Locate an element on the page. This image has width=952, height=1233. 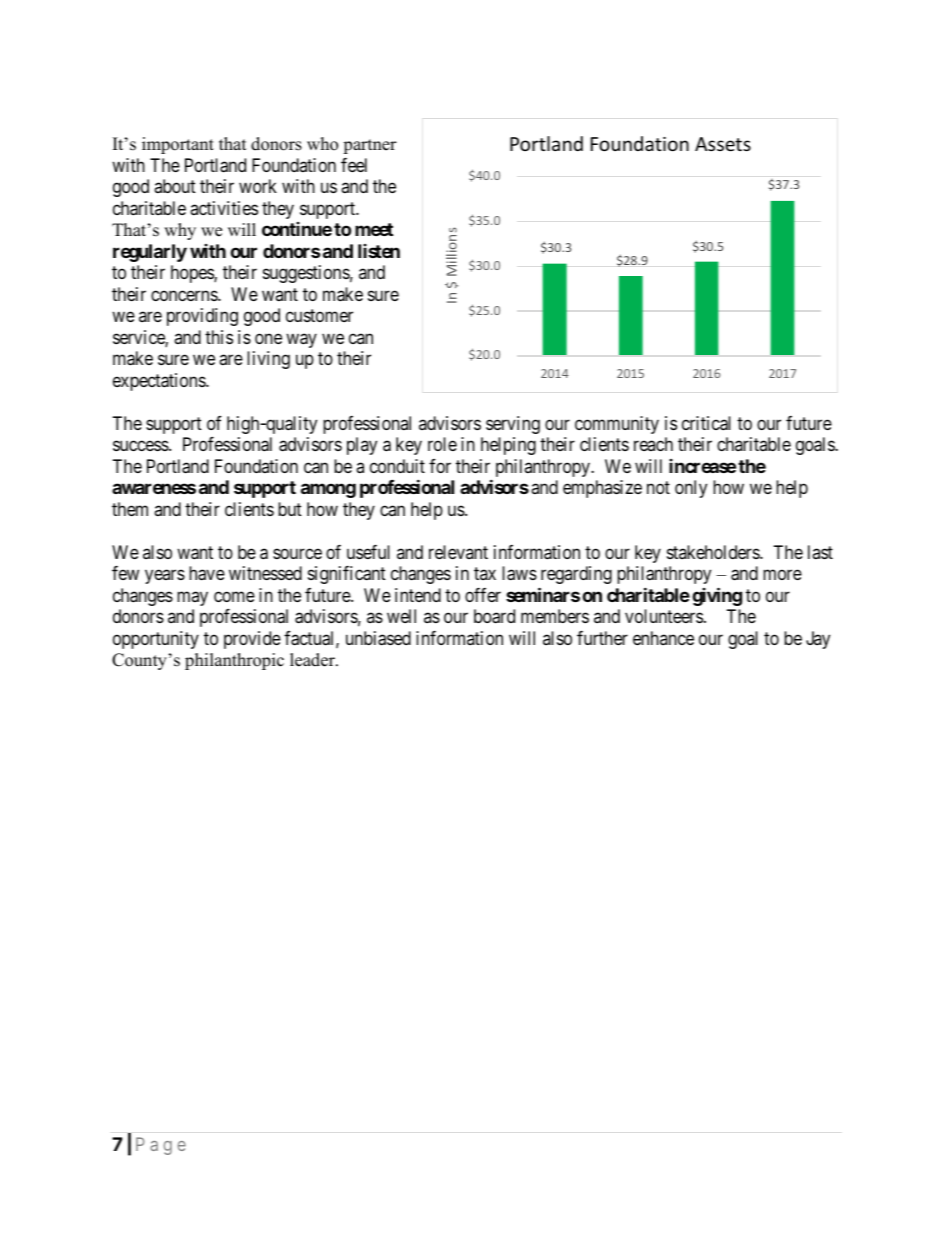
customer is located at coordinates (319, 316).
